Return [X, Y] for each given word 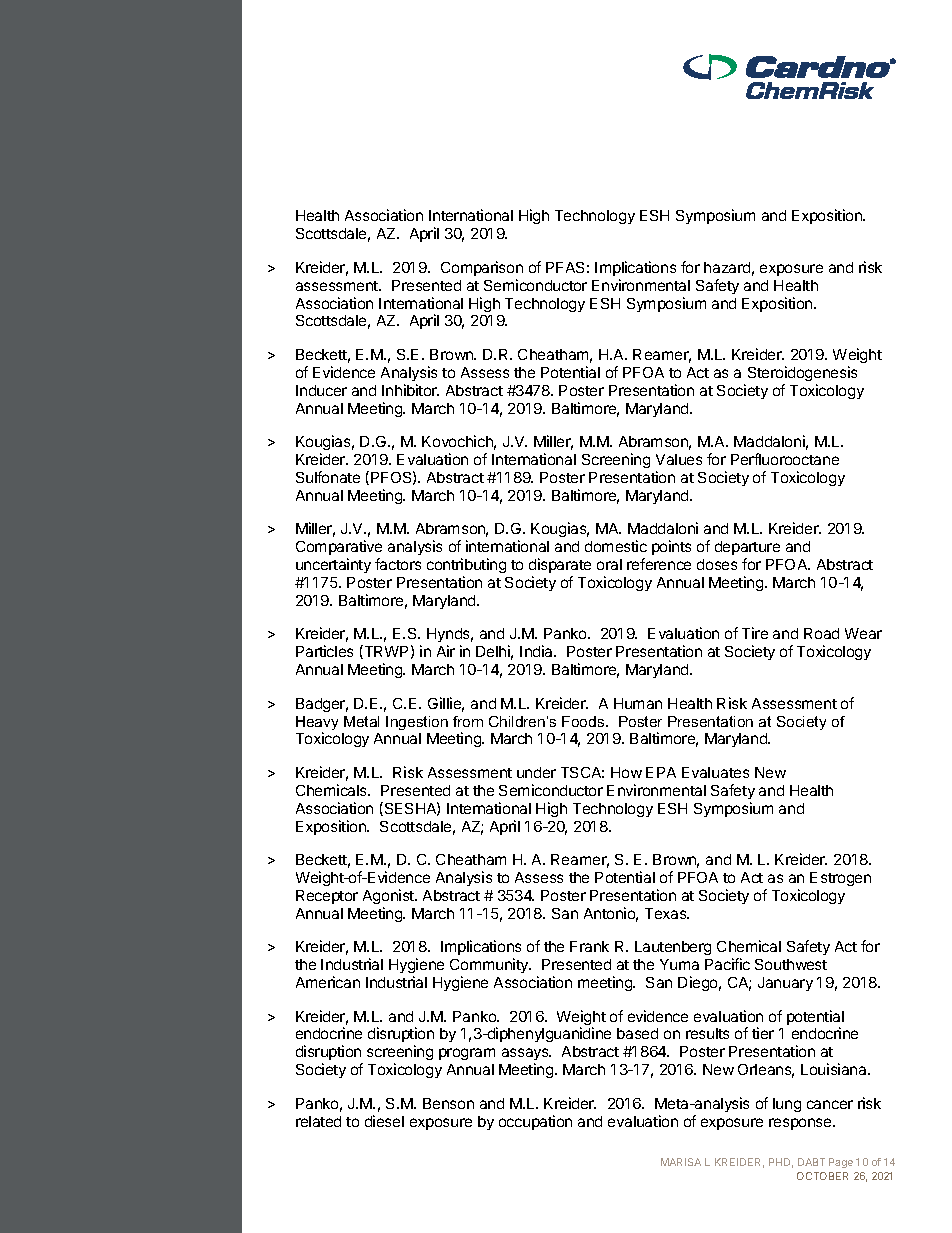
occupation [535, 1122]
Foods [584, 721]
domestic [616, 546]
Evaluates [715, 772]
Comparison [482, 268]
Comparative [339, 547]
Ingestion [417, 723]
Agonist [389, 896]
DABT [811, 1162]
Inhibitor [410, 390]
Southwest [791, 964]
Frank [589, 946]
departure [747, 548]
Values [679, 459]
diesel [384, 1121]
